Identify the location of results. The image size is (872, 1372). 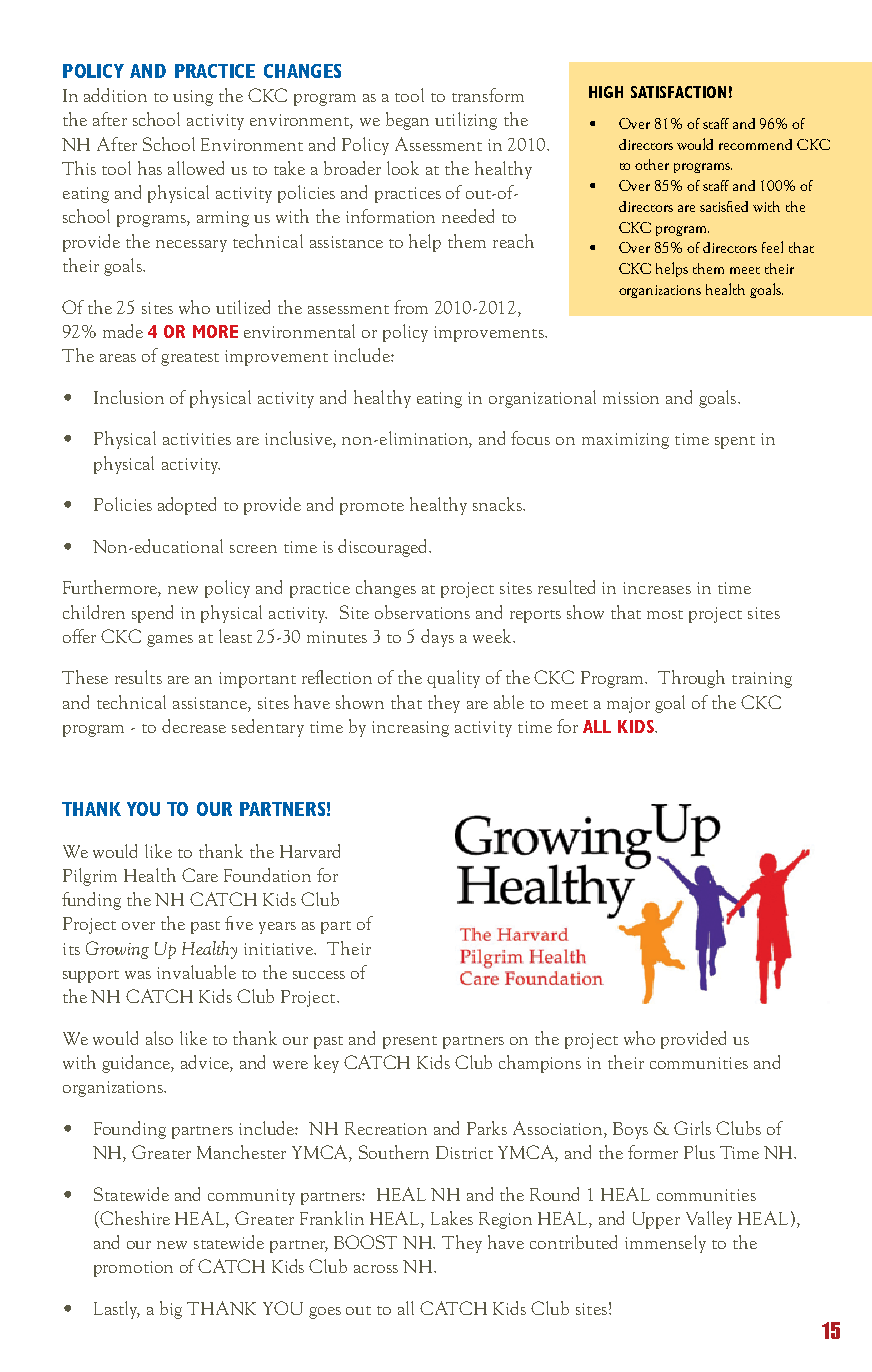
(138, 677).
